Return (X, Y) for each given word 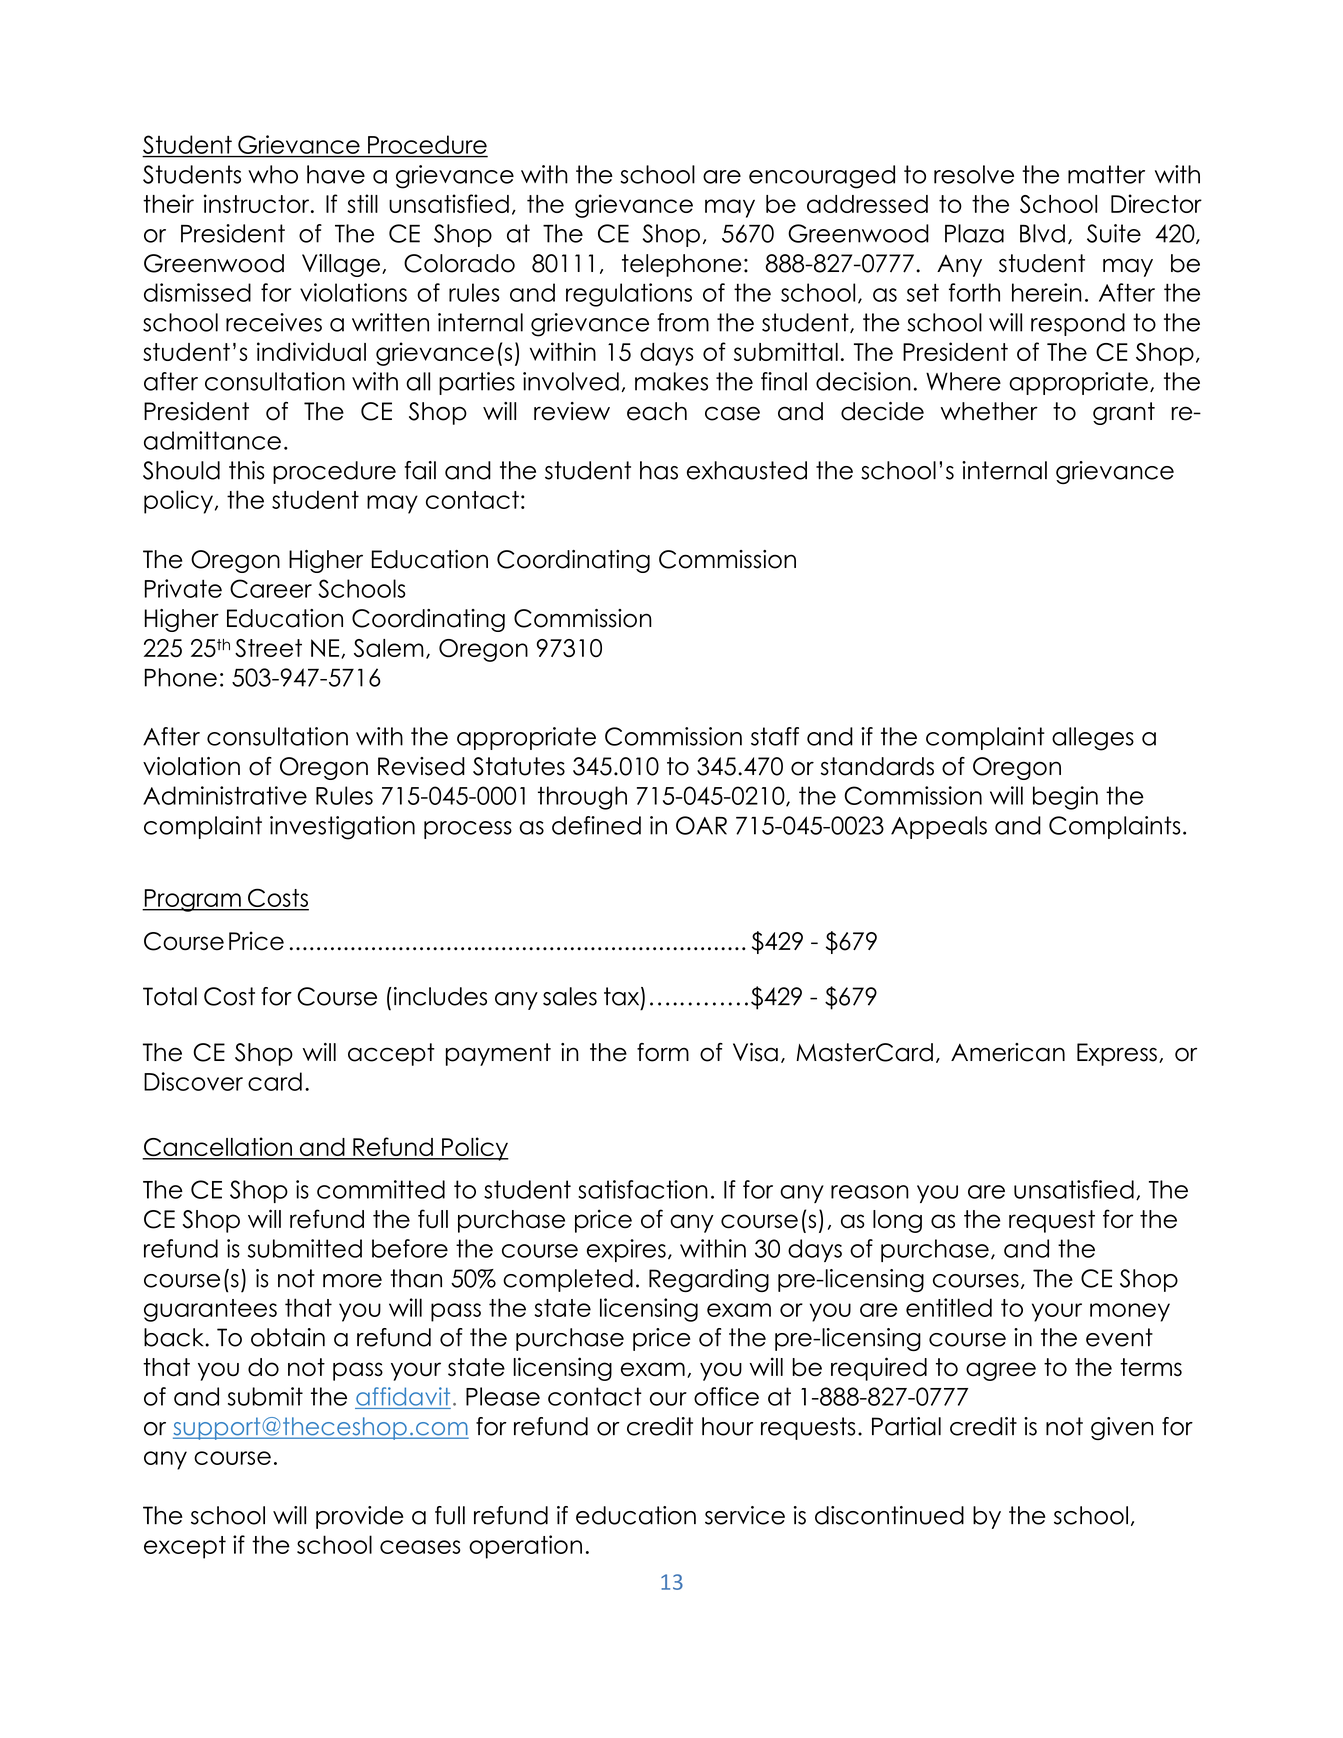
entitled (949, 1307)
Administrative (225, 795)
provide (360, 1517)
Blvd (1042, 233)
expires (626, 1250)
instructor (258, 203)
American (1008, 1052)
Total (170, 996)
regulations (629, 295)
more (352, 1281)
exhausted (747, 470)
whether (989, 411)
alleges (1093, 739)
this (247, 470)
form (663, 1052)
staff (775, 736)
